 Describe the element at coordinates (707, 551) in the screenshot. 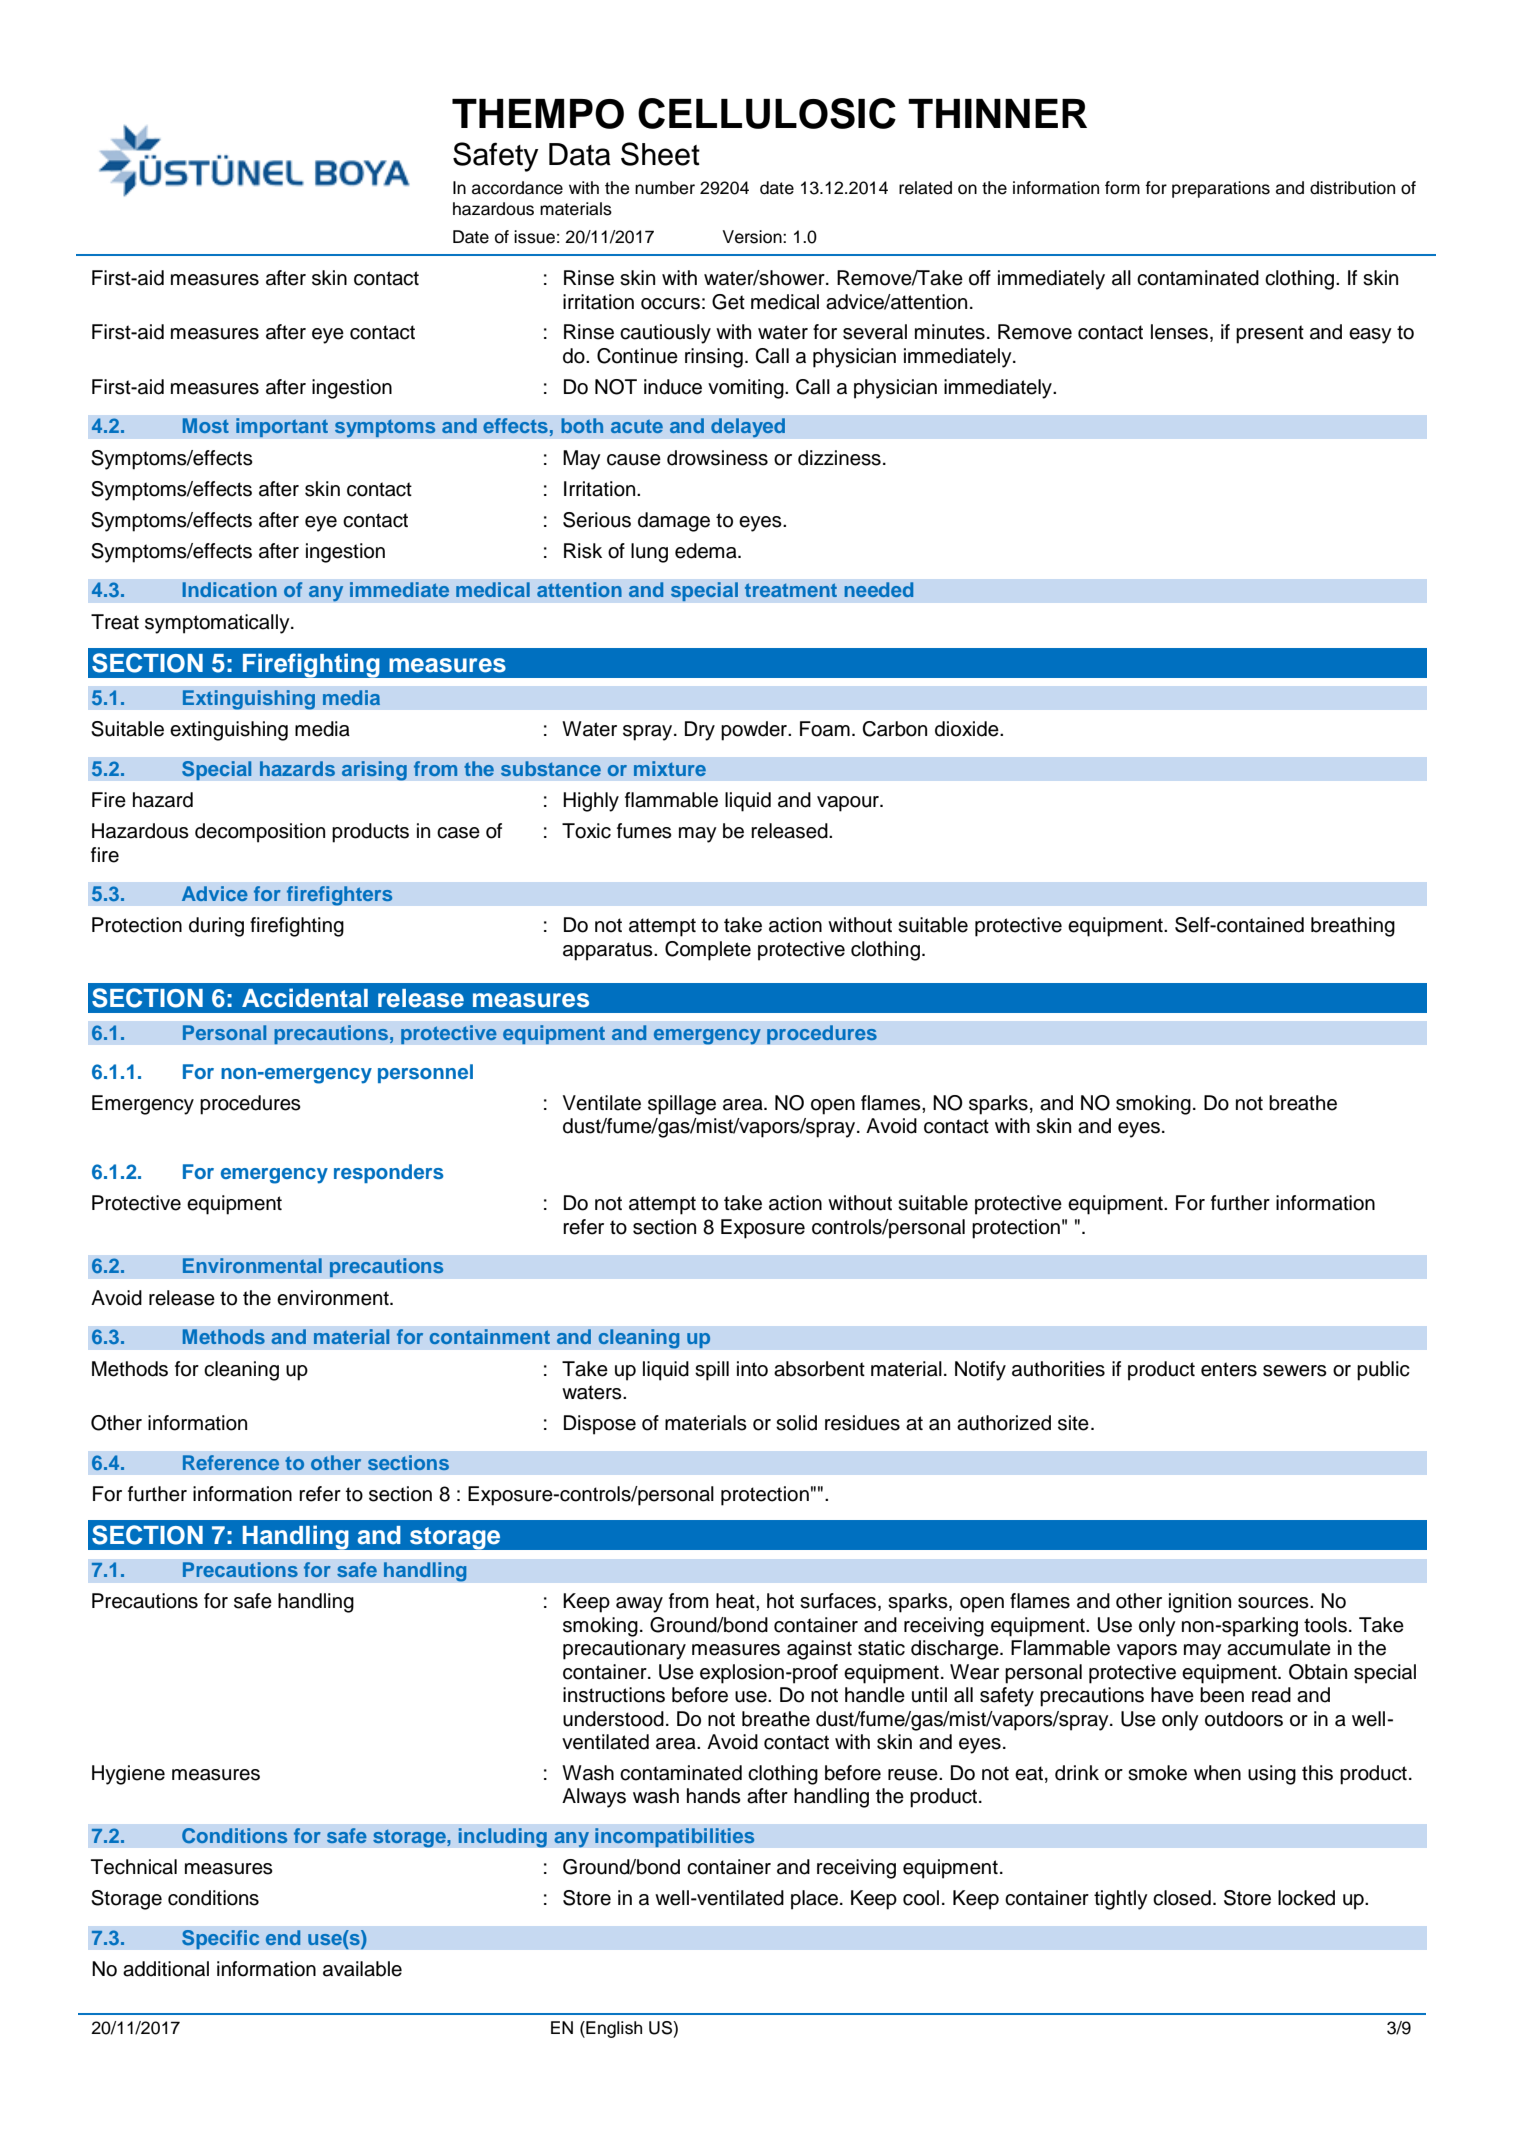

I see `edema` at that location.
